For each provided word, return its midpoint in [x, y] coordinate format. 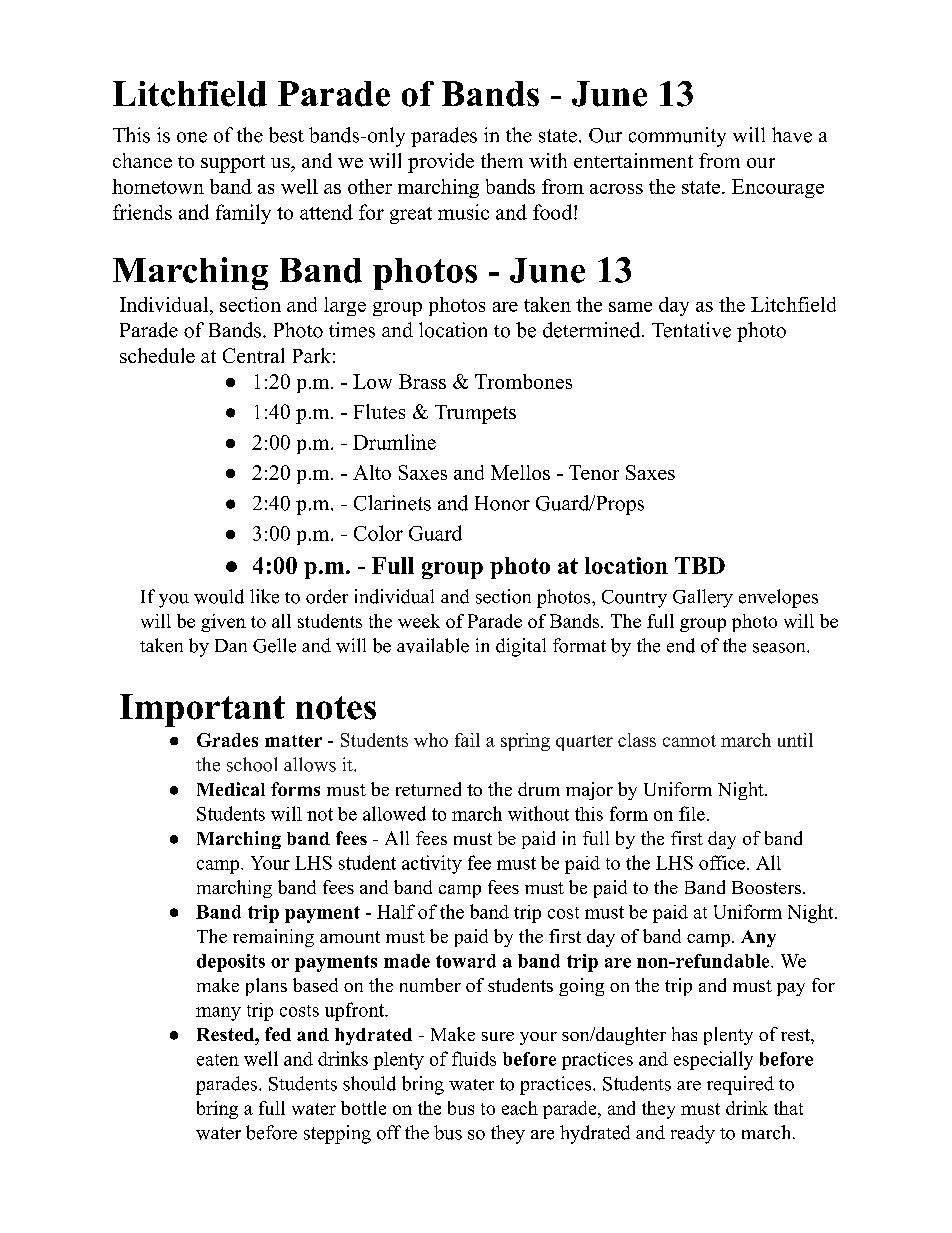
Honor [502, 503]
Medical [231, 789]
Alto [372, 472]
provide [441, 163]
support [233, 164]
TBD [700, 565]
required [740, 1085]
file [692, 813]
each [520, 1108]
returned [428, 789]
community [677, 137]
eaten [218, 1060]
